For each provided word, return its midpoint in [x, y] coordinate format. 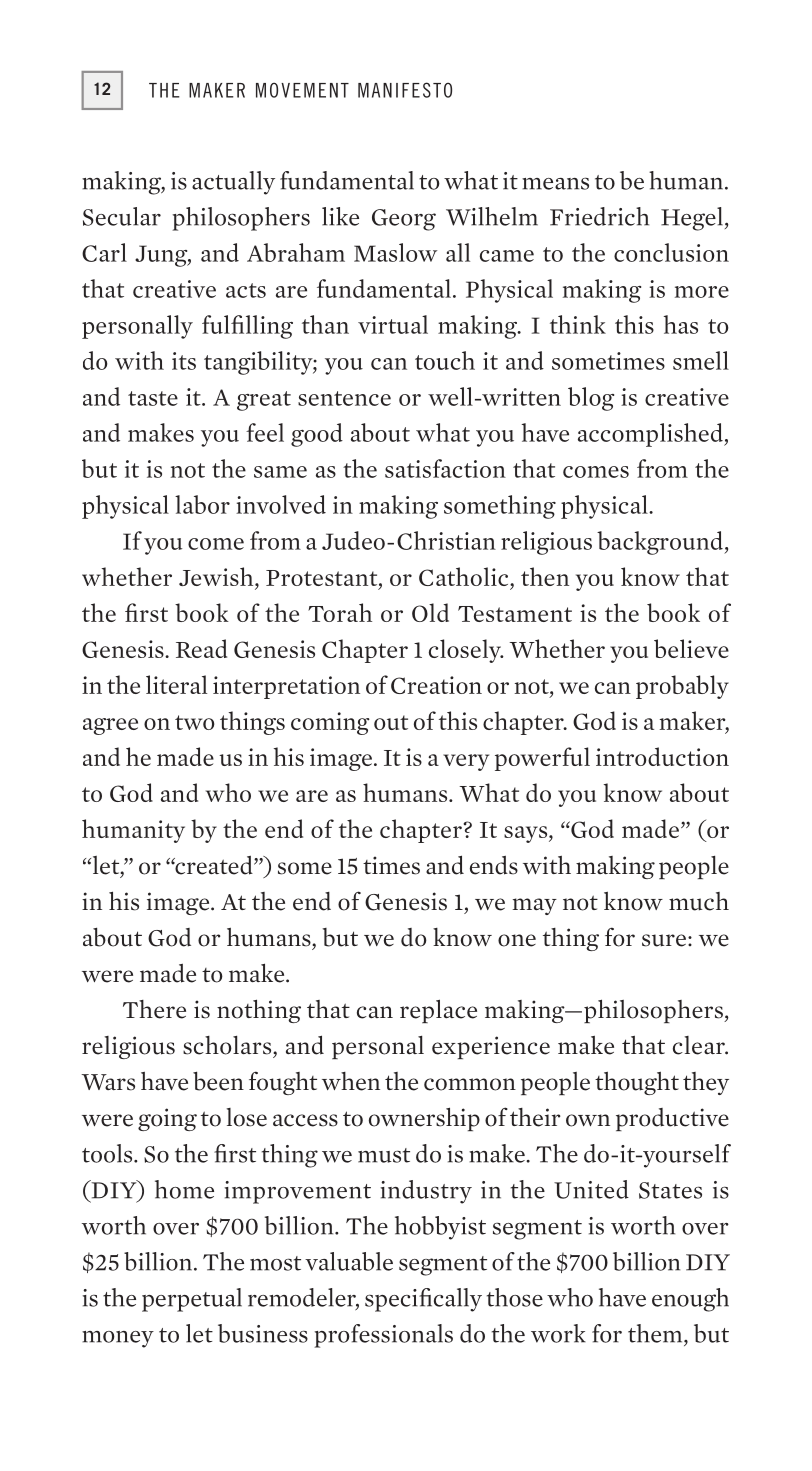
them [656, 1333]
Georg [404, 220]
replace [438, 1011]
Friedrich [599, 216]
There [154, 1009]
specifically [423, 1300]
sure [664, 940]
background [661, 543]
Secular [122, 216]
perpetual [192, 1300]
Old [430, 612]
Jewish [217, 578]
